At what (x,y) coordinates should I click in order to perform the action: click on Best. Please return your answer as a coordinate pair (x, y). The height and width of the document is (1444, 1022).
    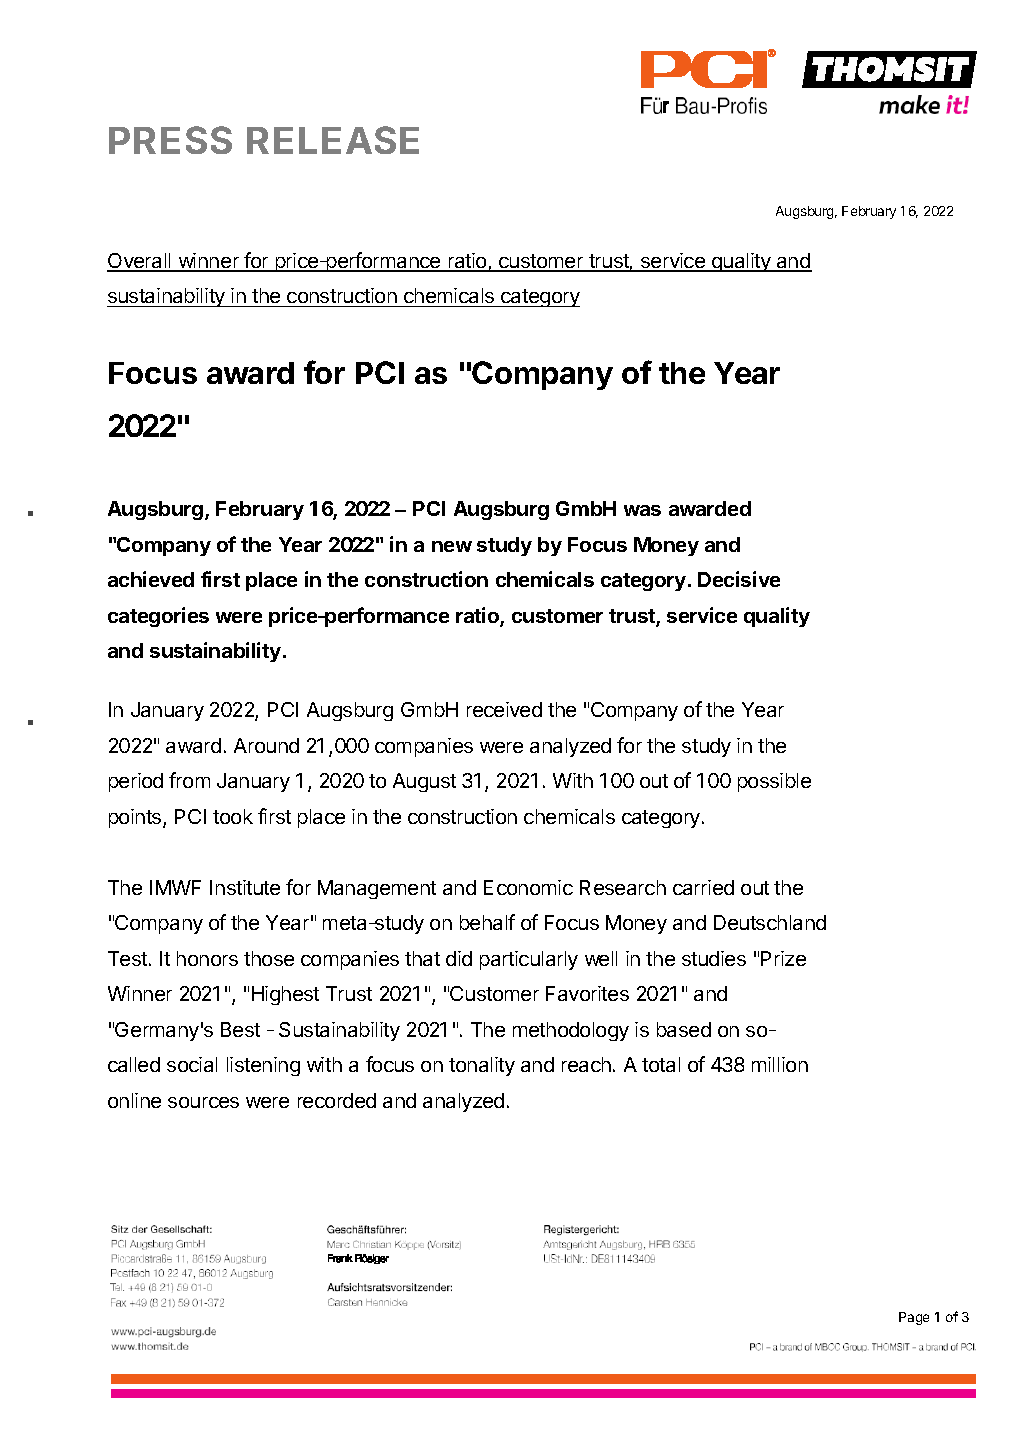
    Looking at the image, I should click on (240, 1029).
